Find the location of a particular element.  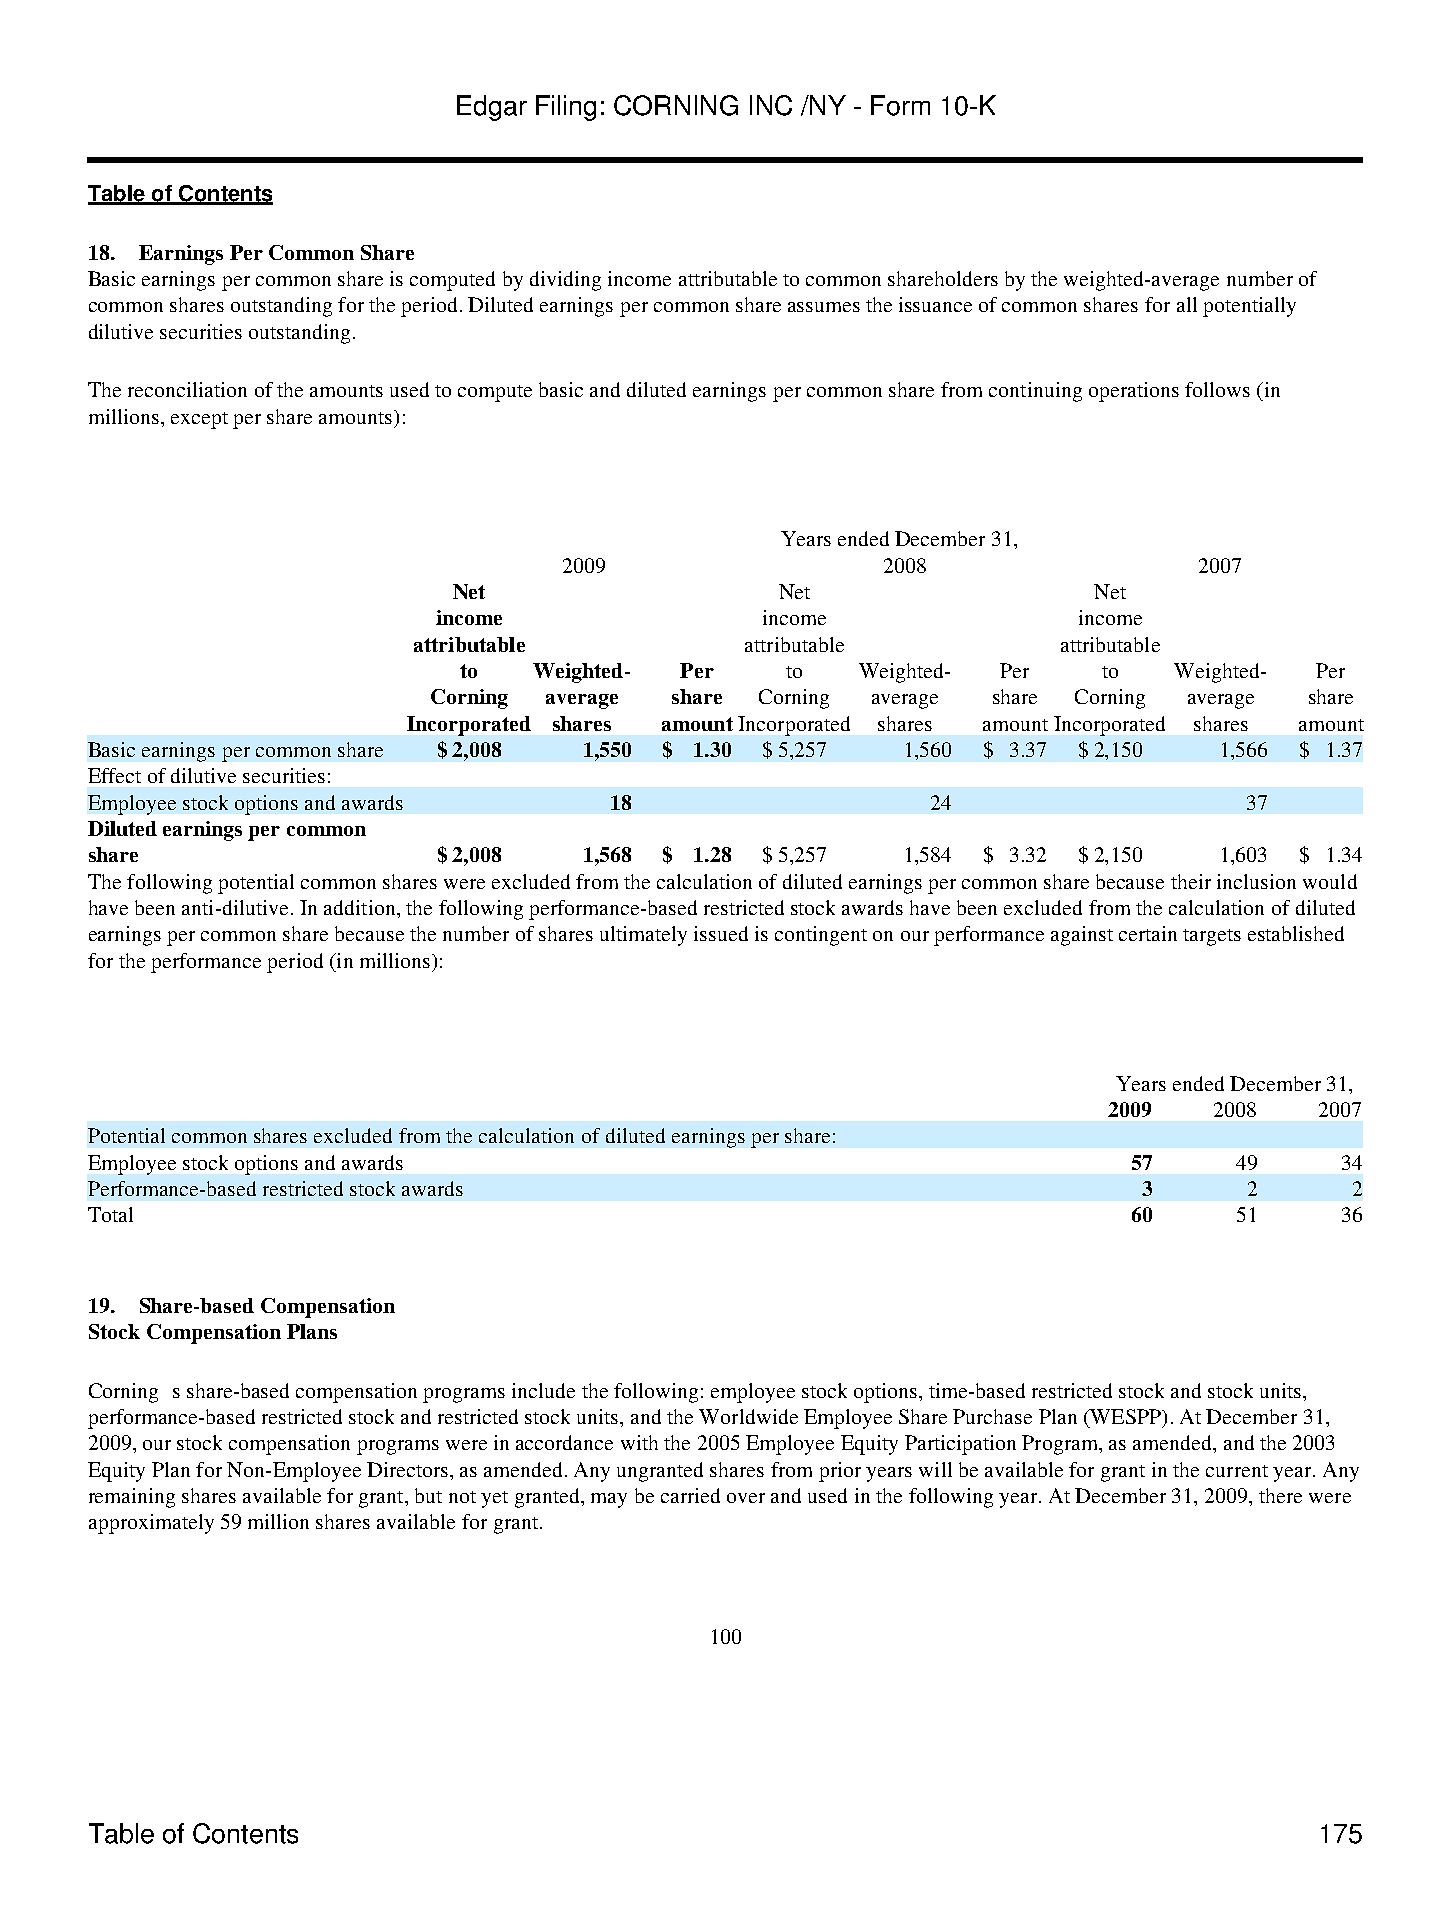

their is located at coordinates (1191, 881).
